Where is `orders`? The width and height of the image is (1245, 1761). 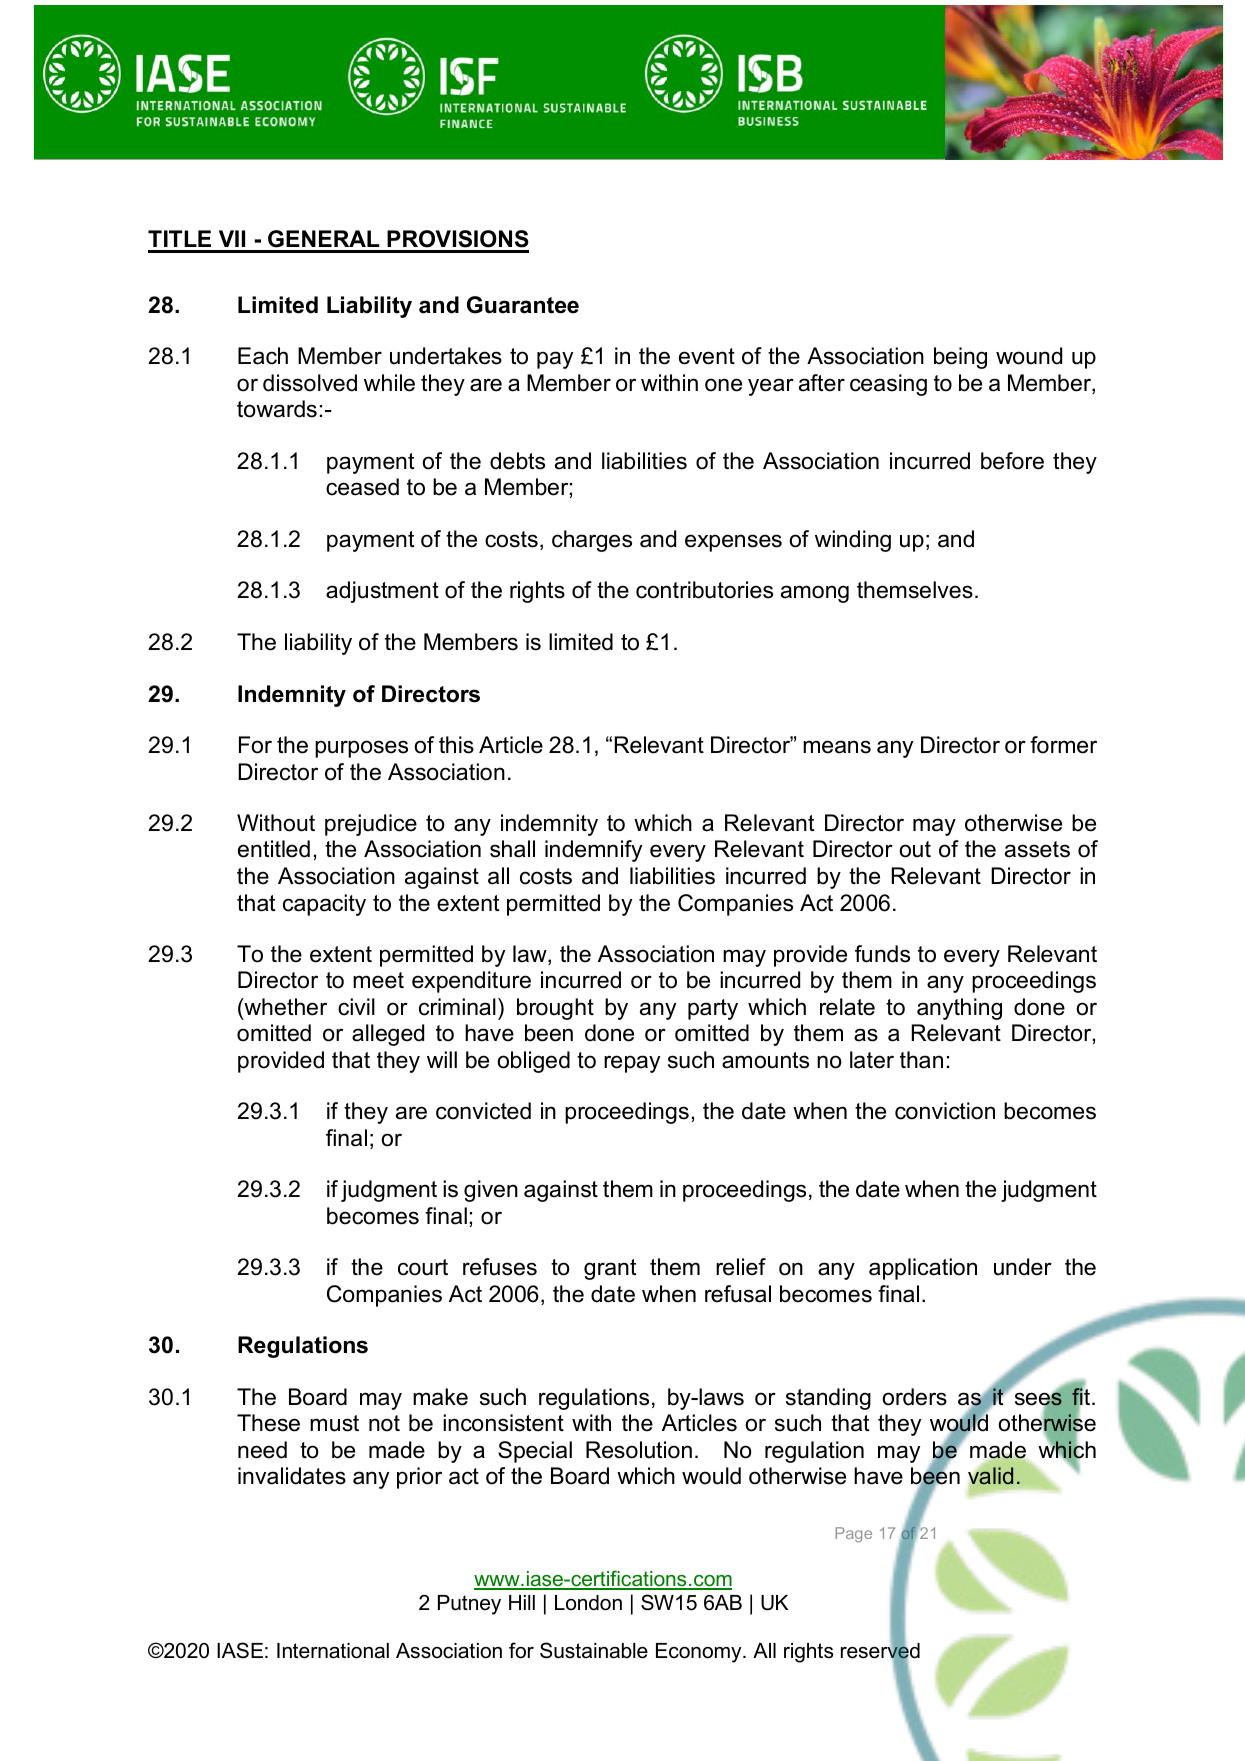
orders is located at coordinates (914, 1397).
